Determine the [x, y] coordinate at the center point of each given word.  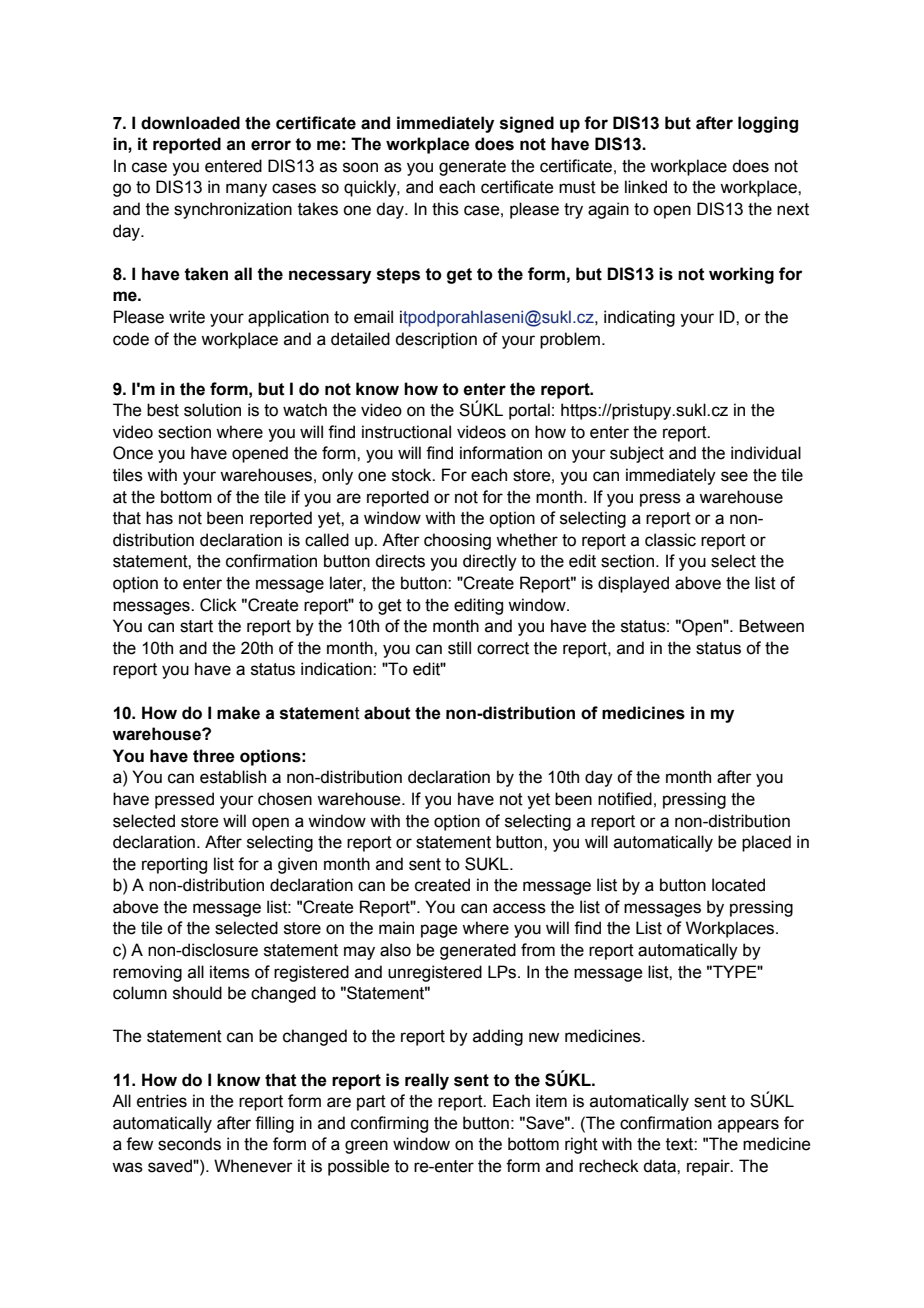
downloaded [190, 123]
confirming [389, 1124]
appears [748, 1126]
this [445, 209]
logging [768, 124]
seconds [189, 1144]
